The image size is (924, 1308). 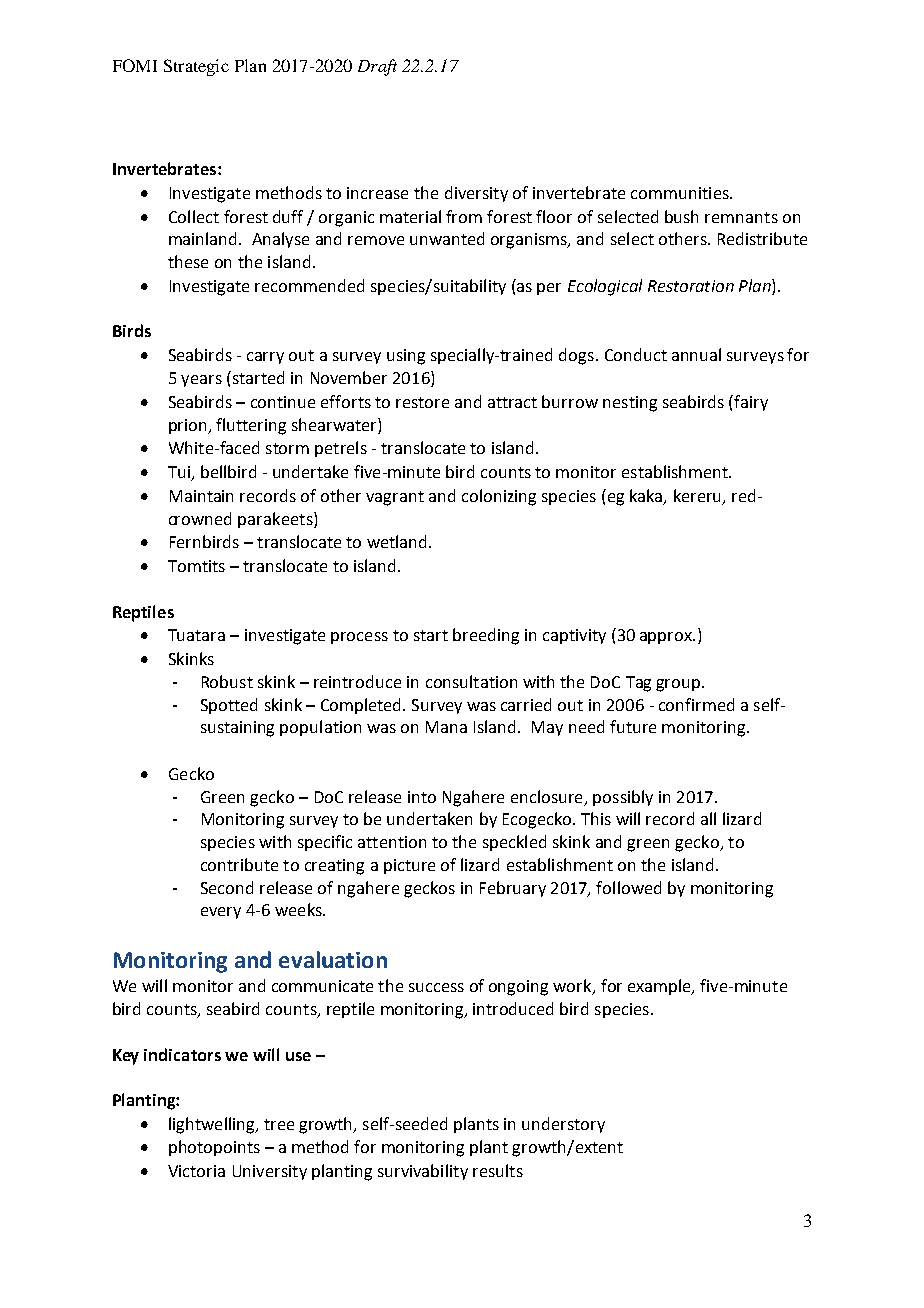 What do you see at coordinates (196, 1171) in the screenshot?
I see `Victoria` at bounding box center [196, 1171].
